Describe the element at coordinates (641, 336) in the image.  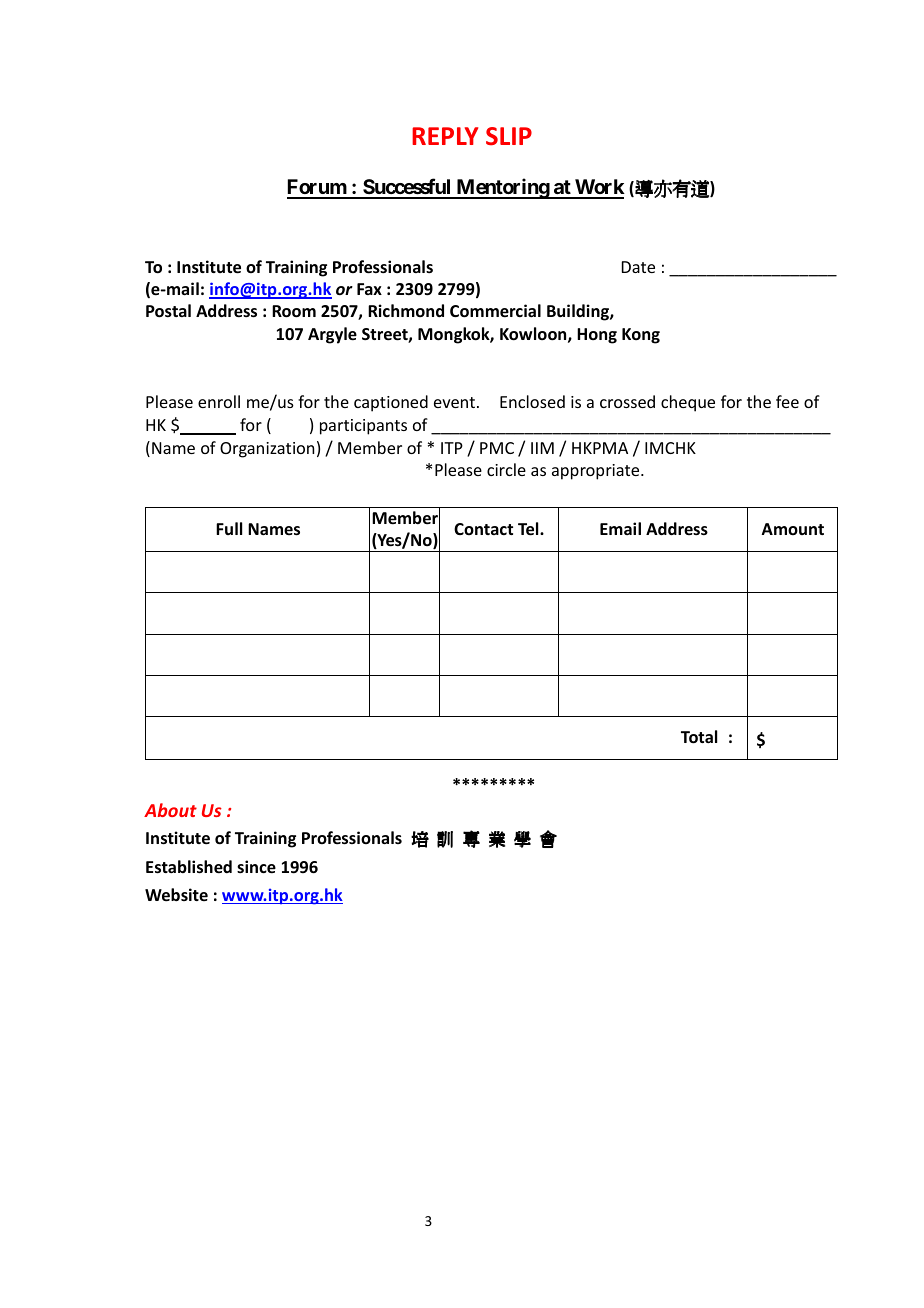
I see `Kong` at that location.
